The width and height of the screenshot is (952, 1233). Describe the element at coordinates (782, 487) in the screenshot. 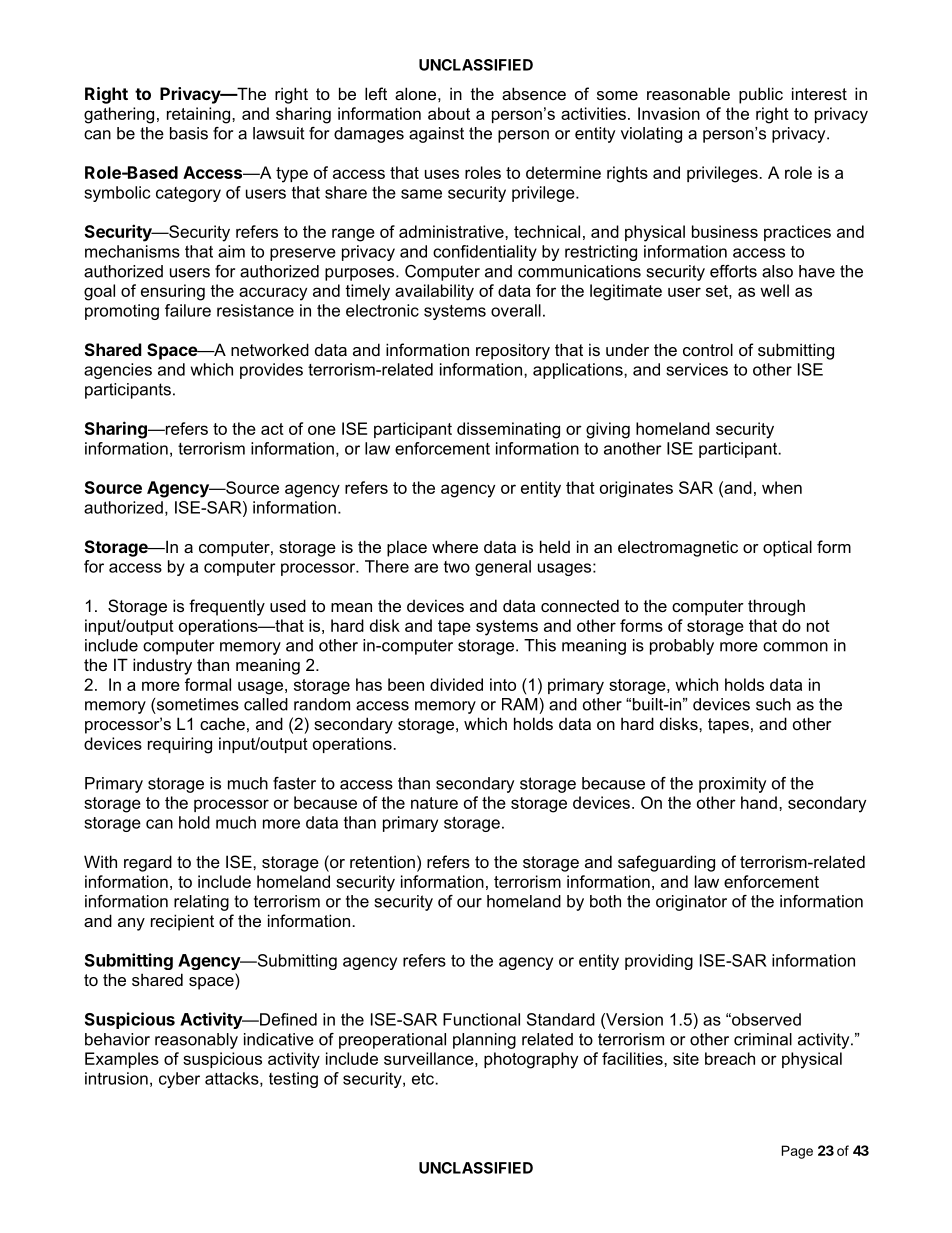

I see `when` at that location.
